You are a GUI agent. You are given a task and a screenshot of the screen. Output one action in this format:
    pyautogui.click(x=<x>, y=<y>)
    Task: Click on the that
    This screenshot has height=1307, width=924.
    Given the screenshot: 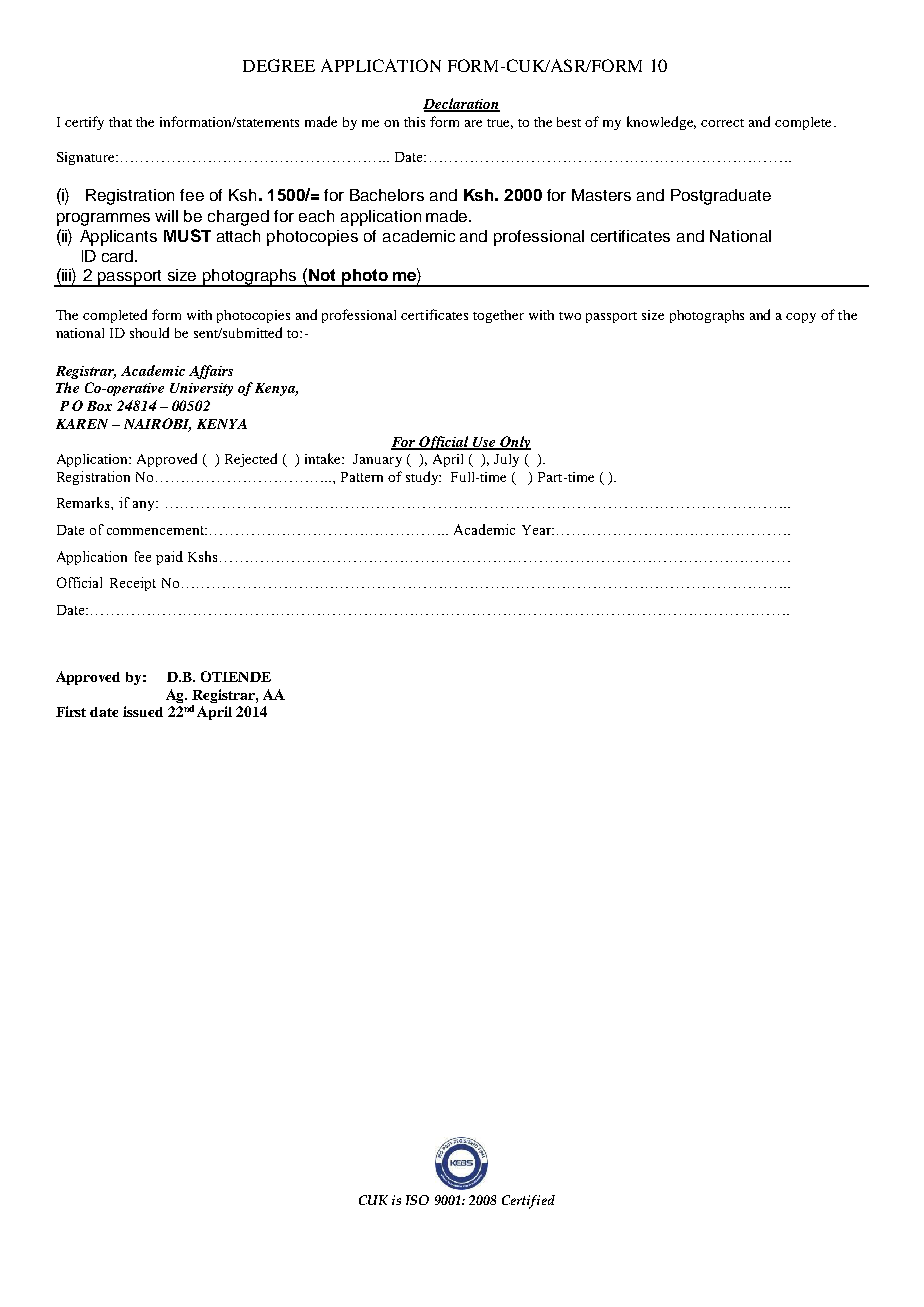 What is the action you would take?
    pyautogui.click(x=120, y=122)
